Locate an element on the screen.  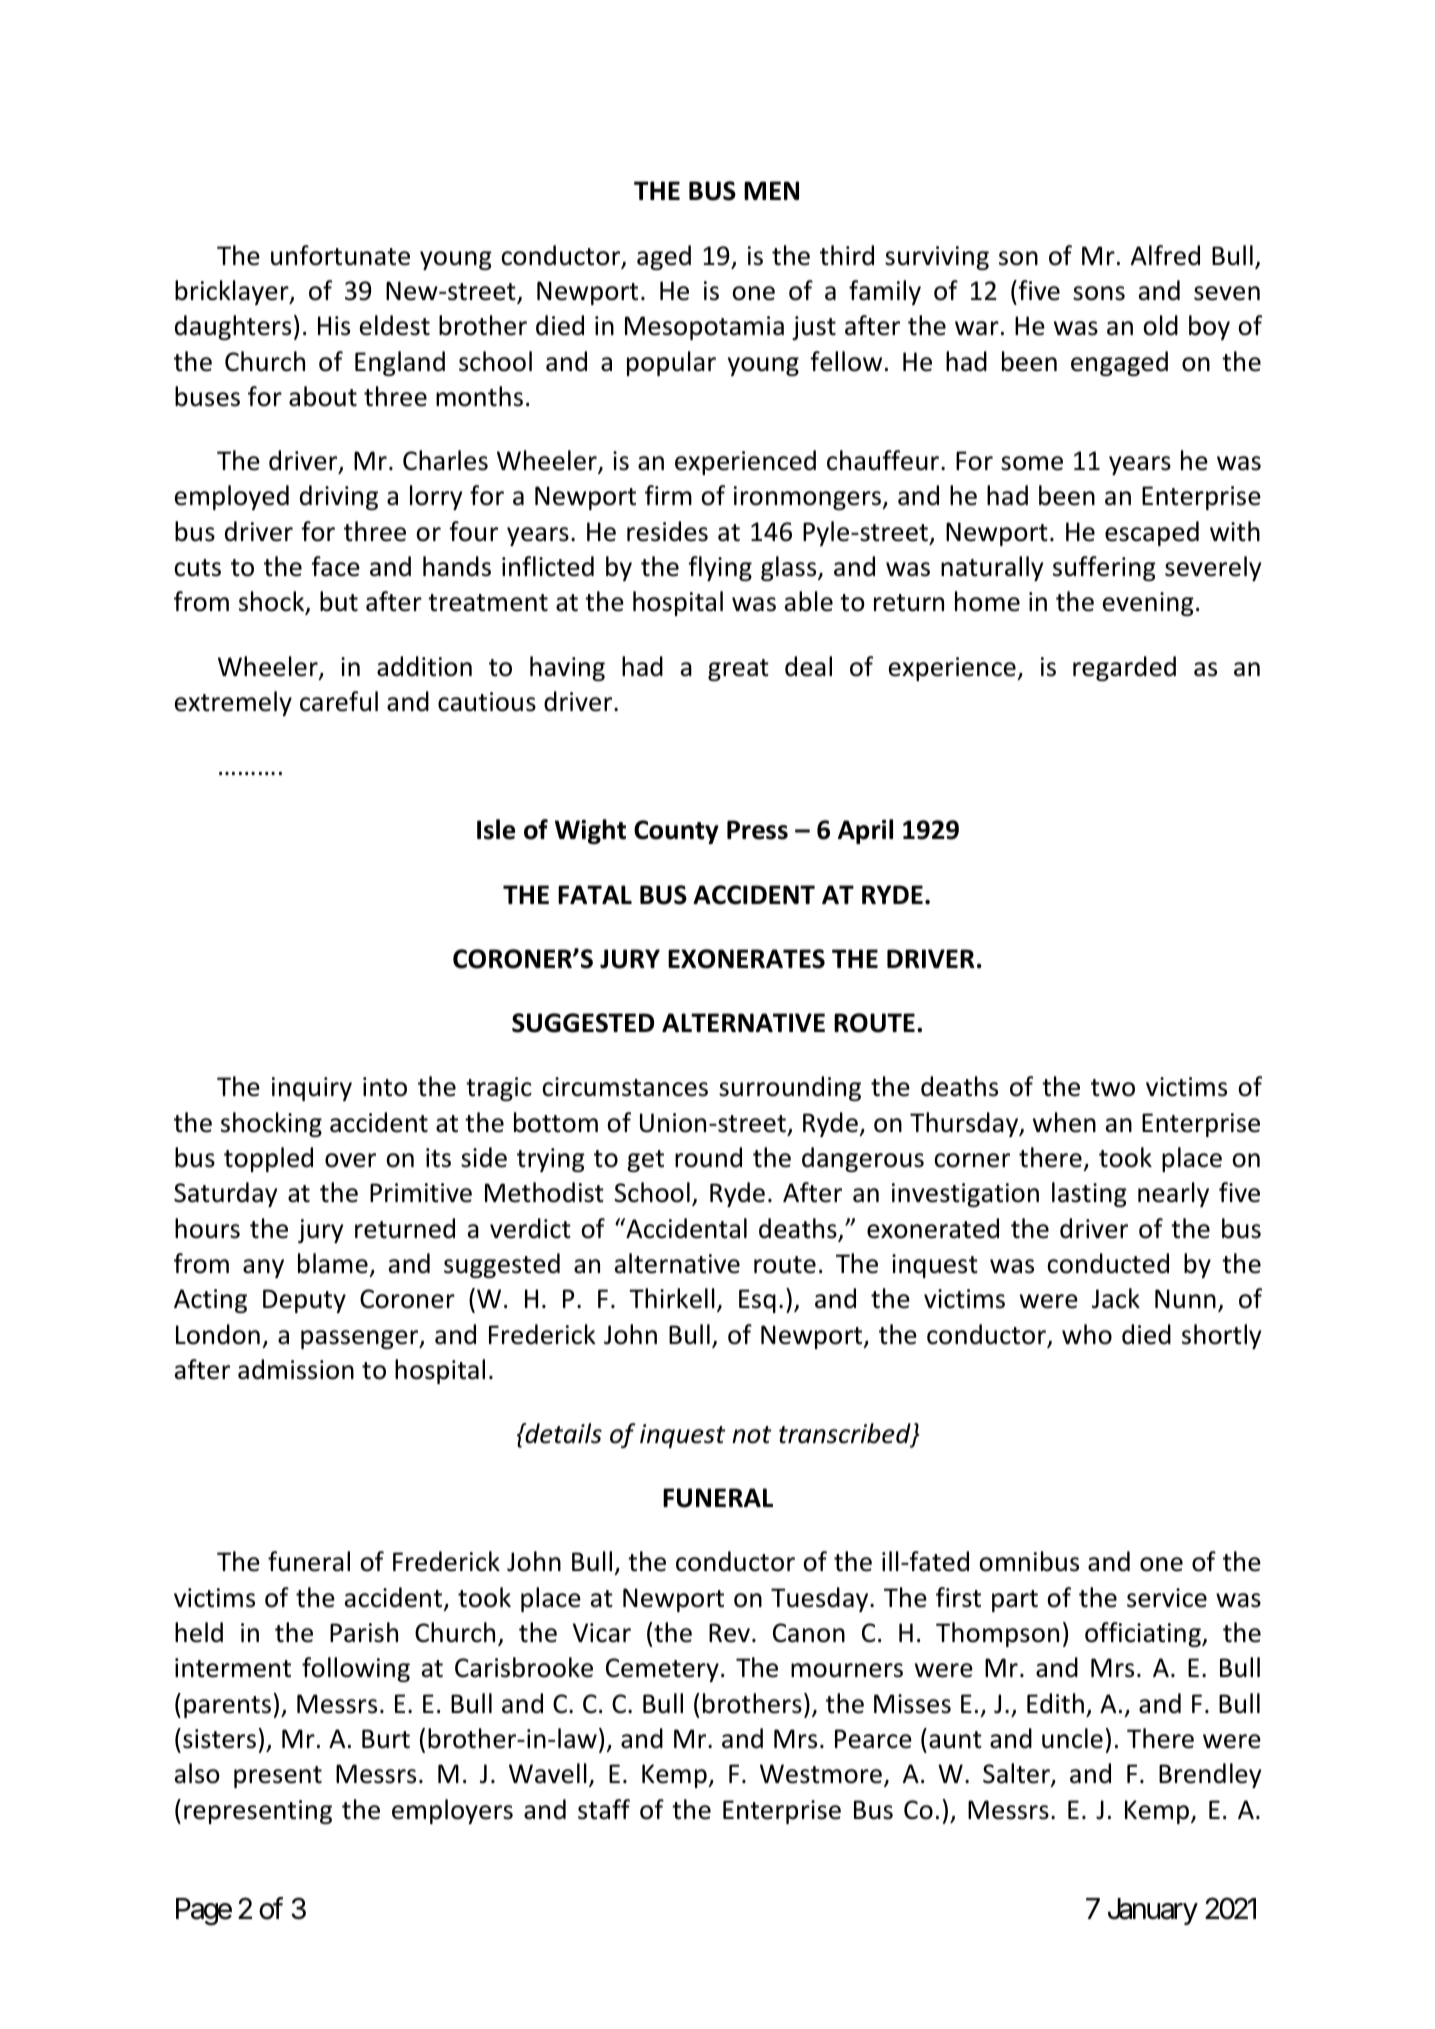
County is located at coordinates (676, 832).
